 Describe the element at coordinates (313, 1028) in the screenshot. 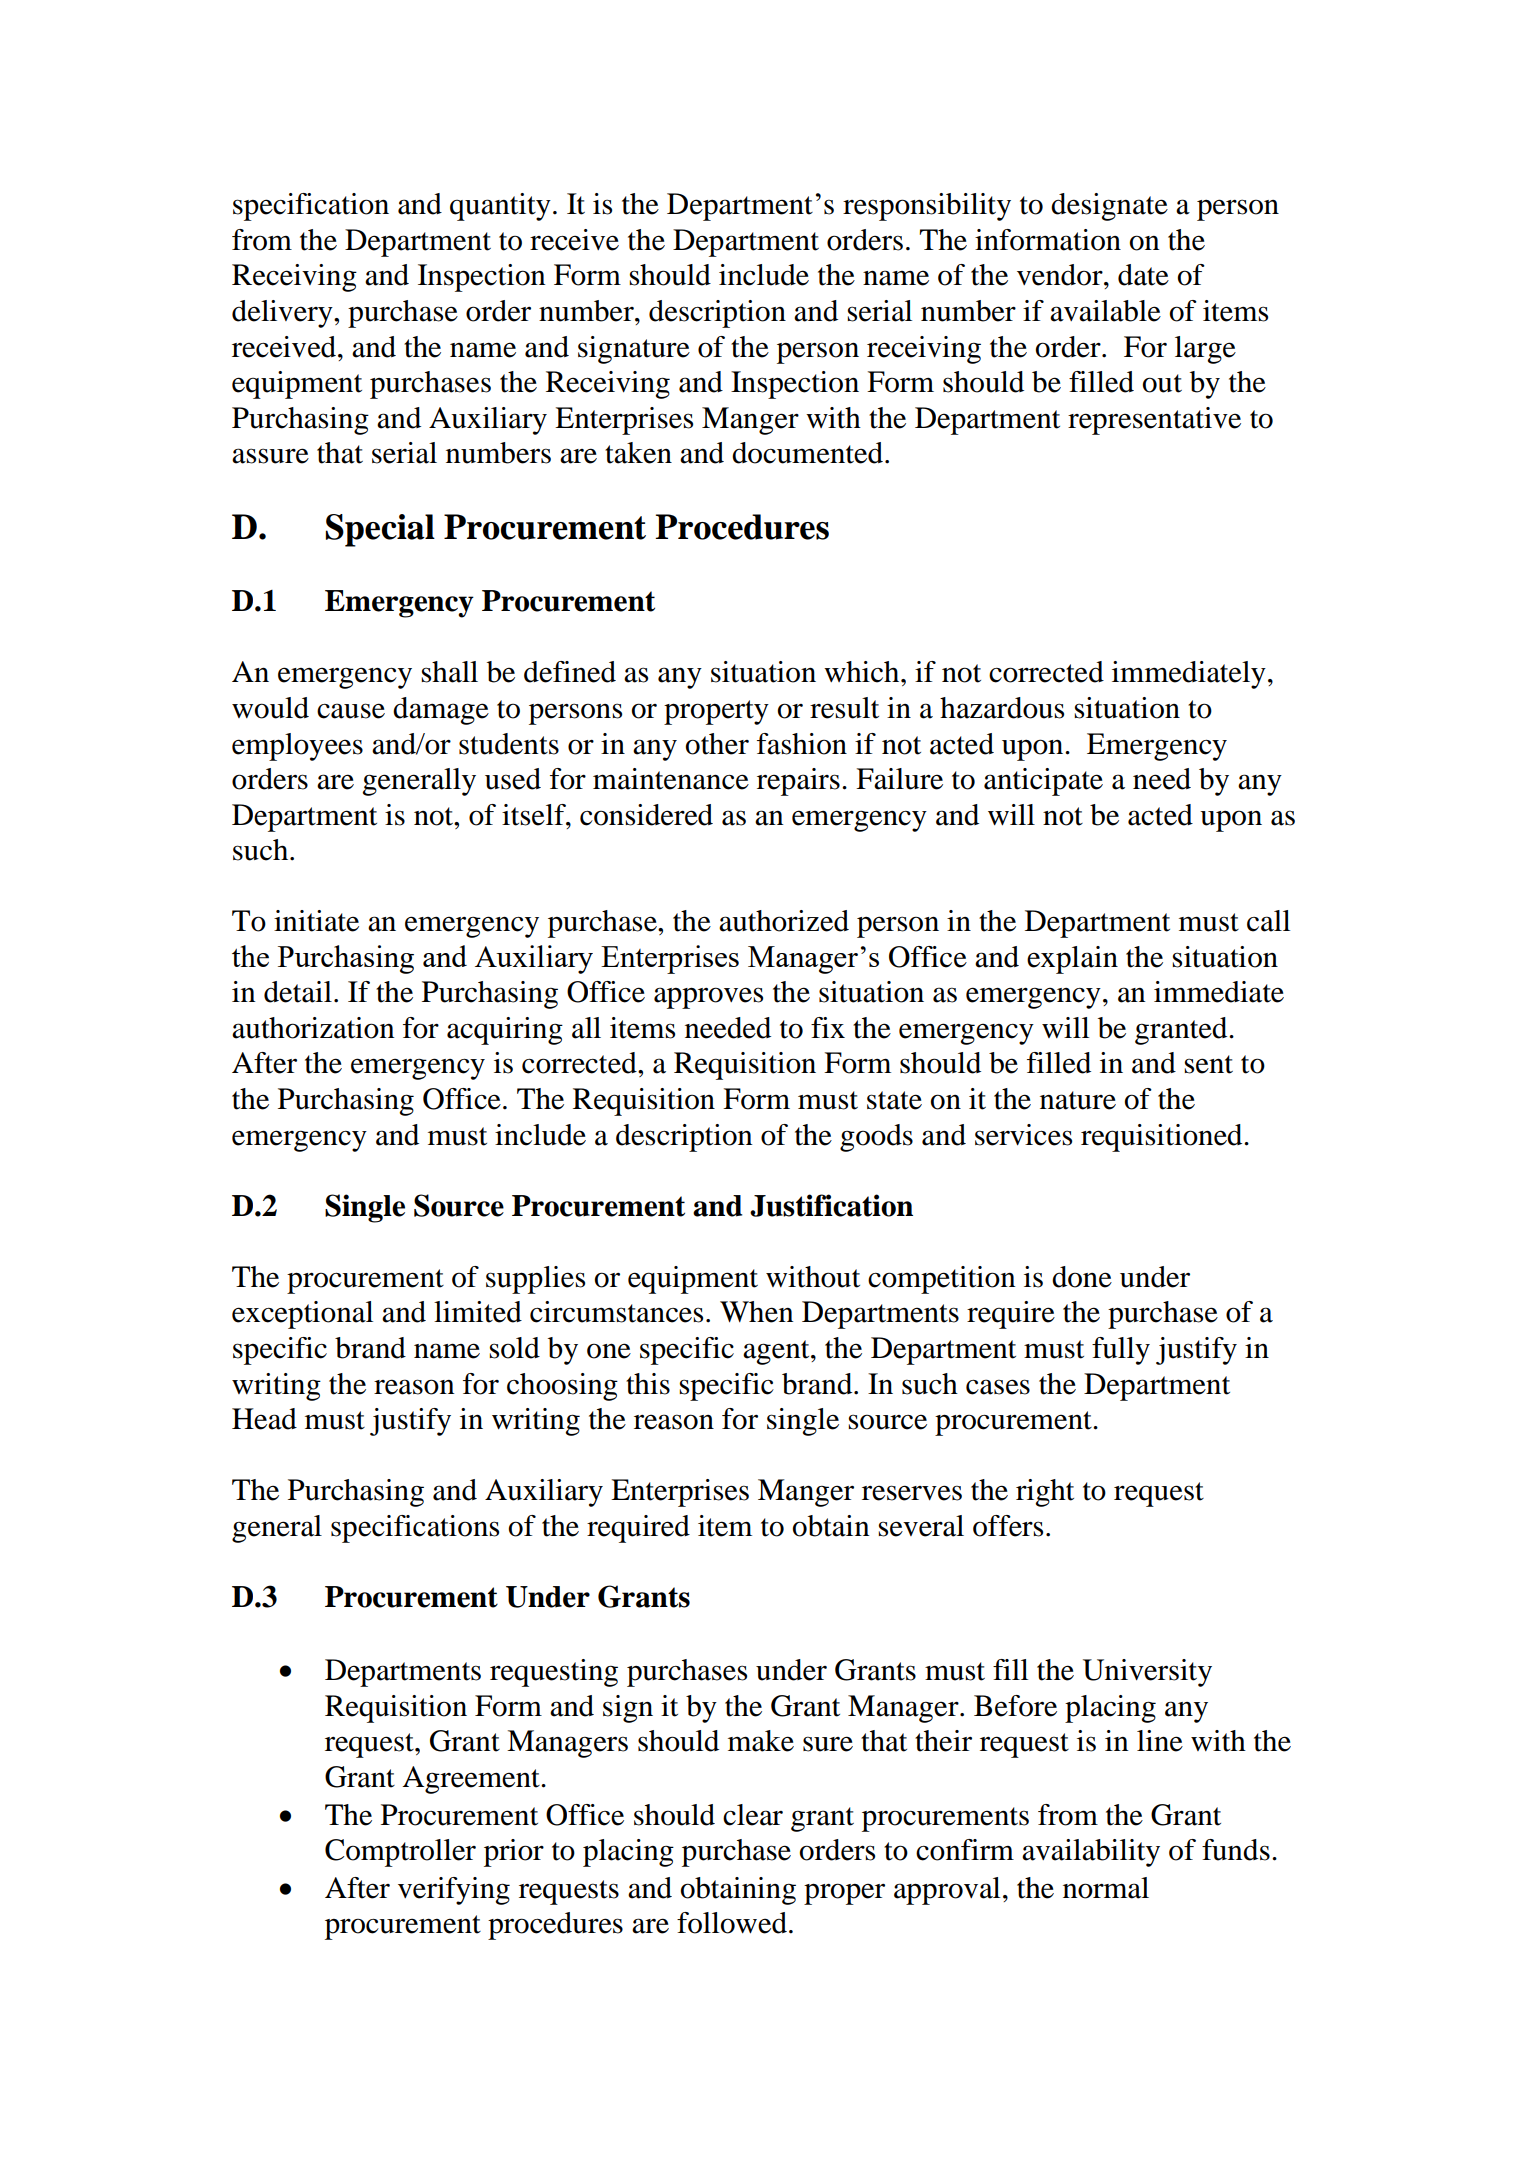

I see `authorization` at that location.
